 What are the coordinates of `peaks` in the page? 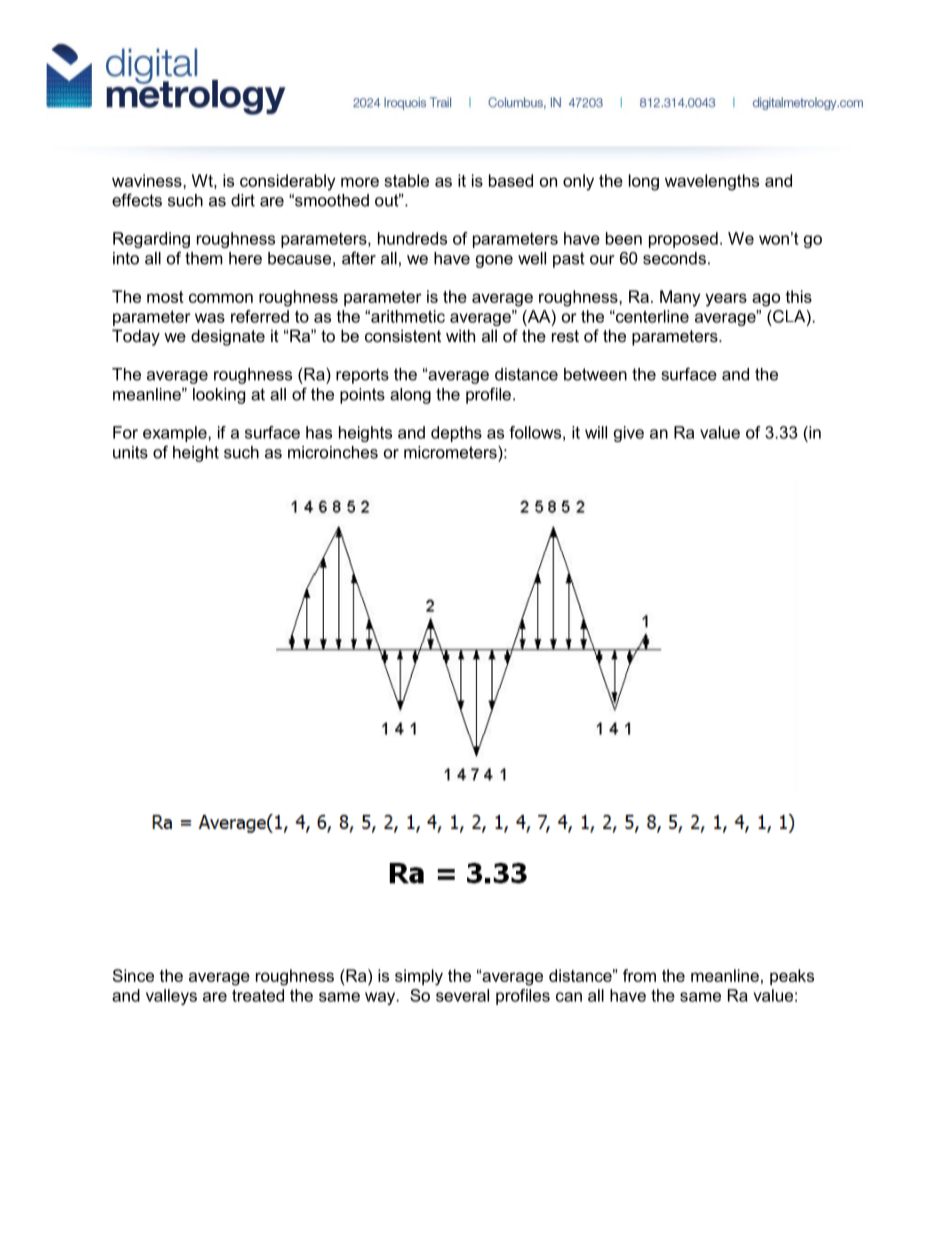 It's located at (792, 977).
